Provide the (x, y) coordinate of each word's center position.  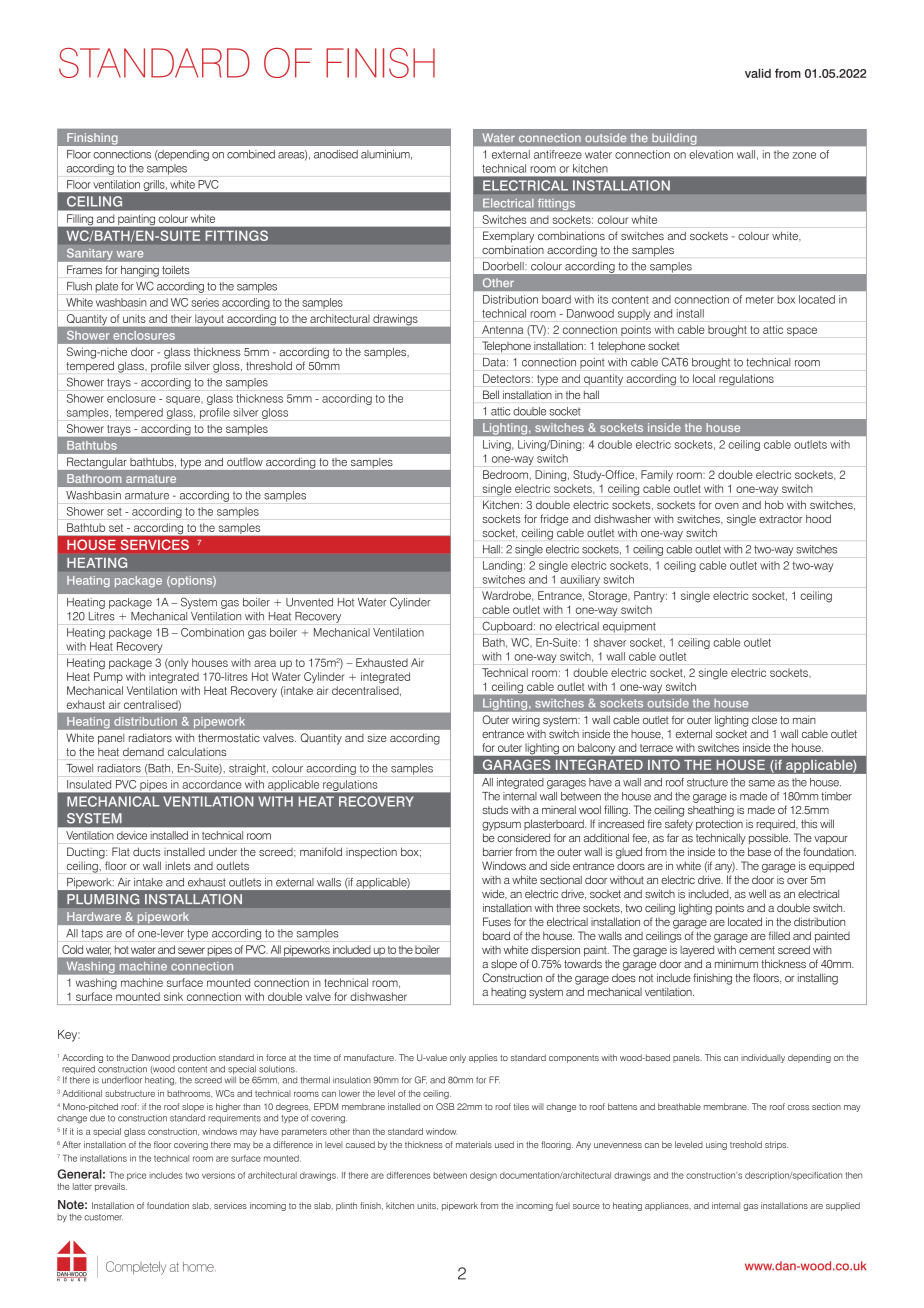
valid (758, 73)
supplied (843, 1206)
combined (251, 154)
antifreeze (558, 154)
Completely (136, 1268)
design (483, 1176)
